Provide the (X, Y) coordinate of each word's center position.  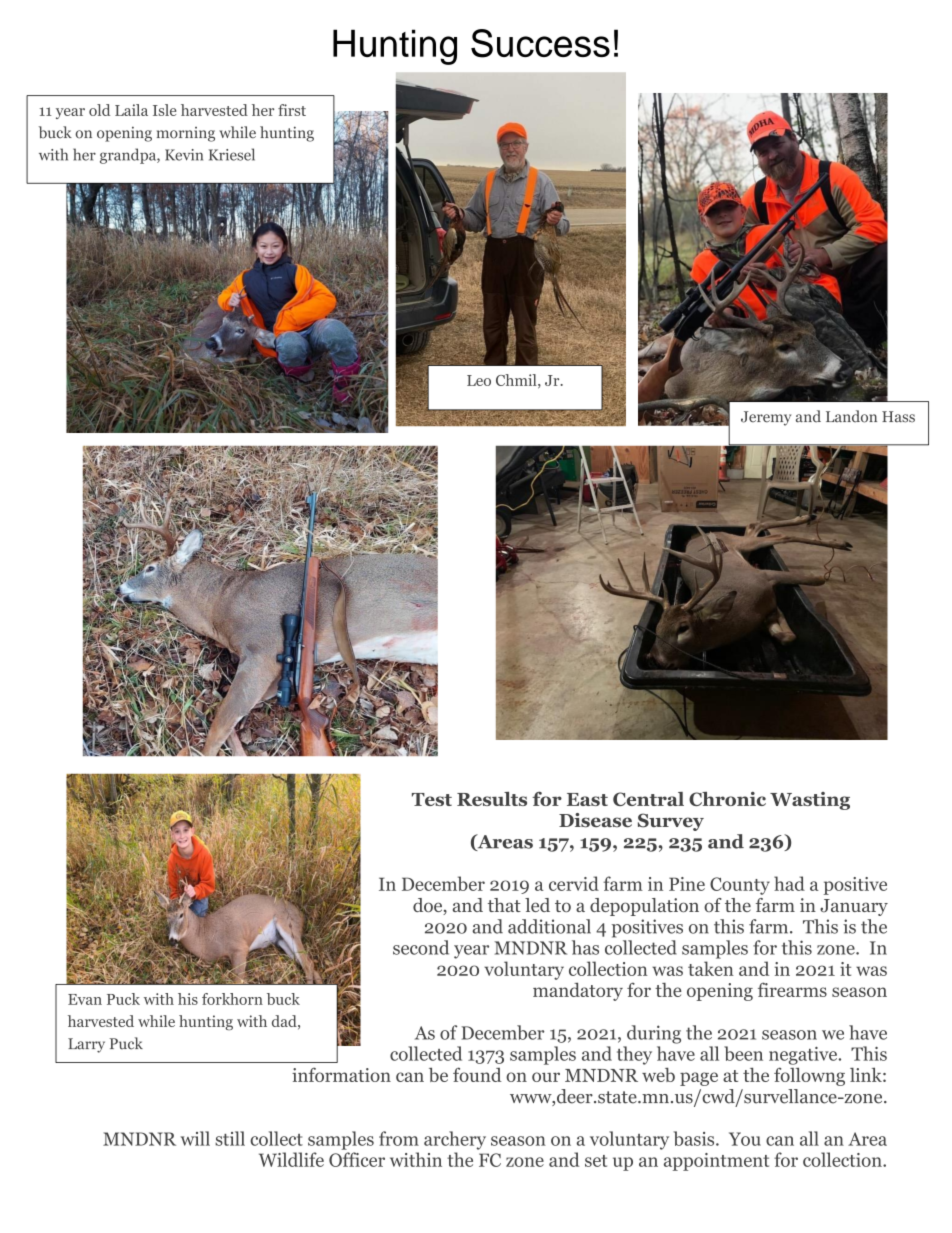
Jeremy (766, 418)
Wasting (810, 801)
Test (432, 799)
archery (455, 1140)
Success (540, 43)
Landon (851, 416)
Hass (898, 417)
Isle (164, 110)
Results (492, 799)
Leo (479, 380)
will (195, 1138)
